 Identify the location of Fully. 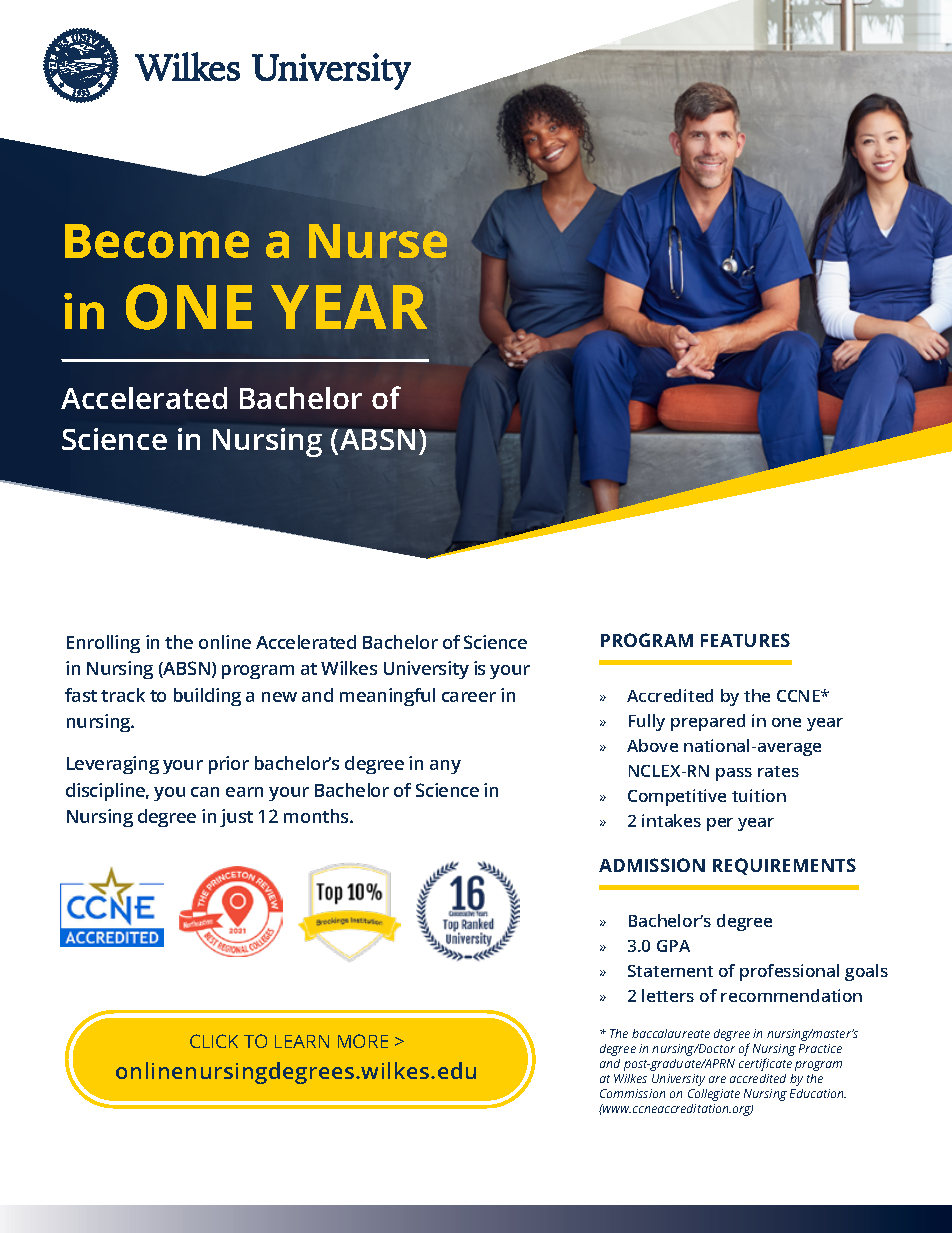
(647, 722).
